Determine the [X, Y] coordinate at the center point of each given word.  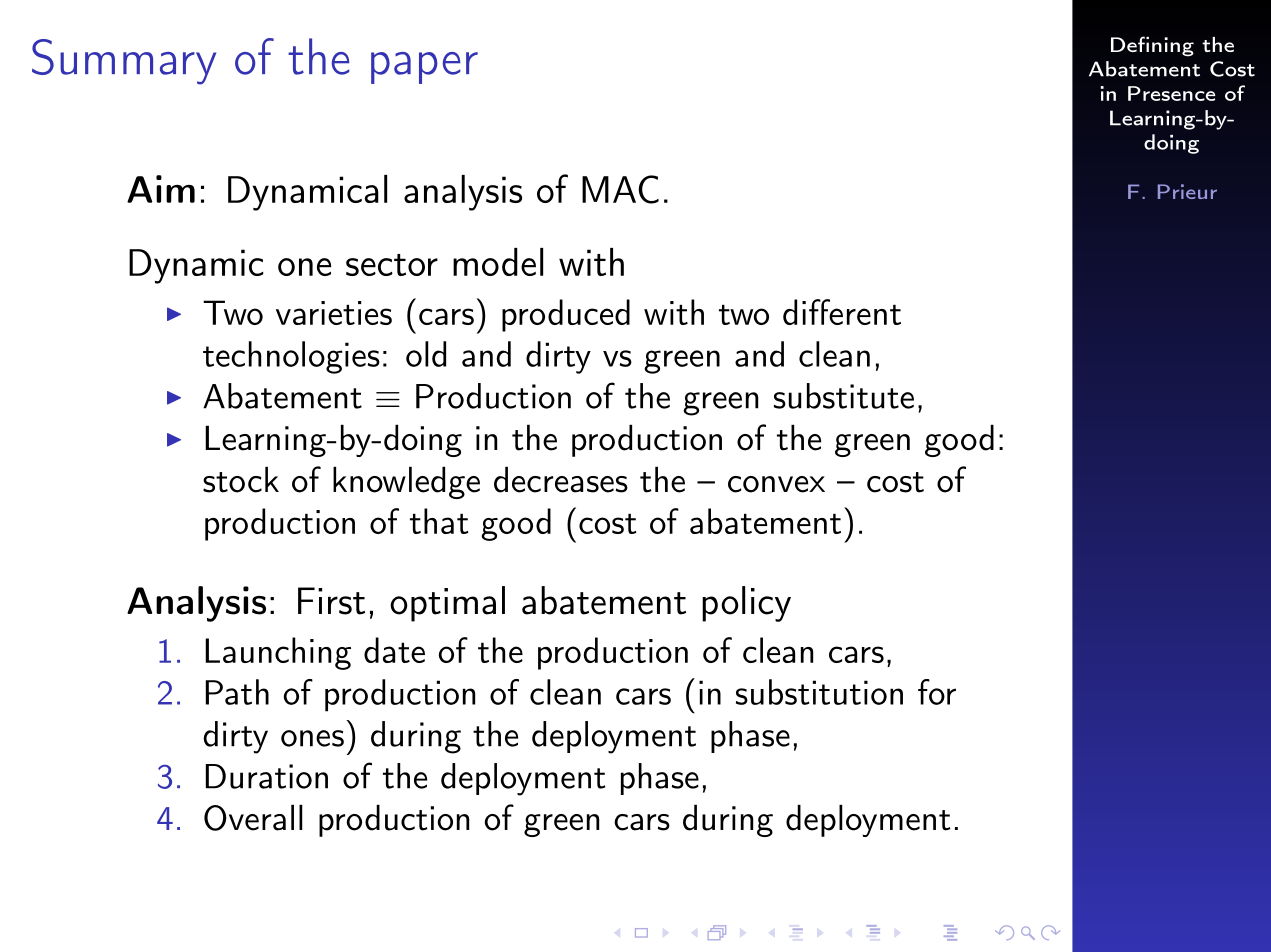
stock [241, 479]
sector [392, 265]
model [498, 262]
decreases [561, 479]
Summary [124, 62]
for [937, 692]
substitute [844, 396]
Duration [267, 776]
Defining [1152, 46]
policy [746, 604]
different [842, 312]
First [331, 601]
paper [424, 68]
